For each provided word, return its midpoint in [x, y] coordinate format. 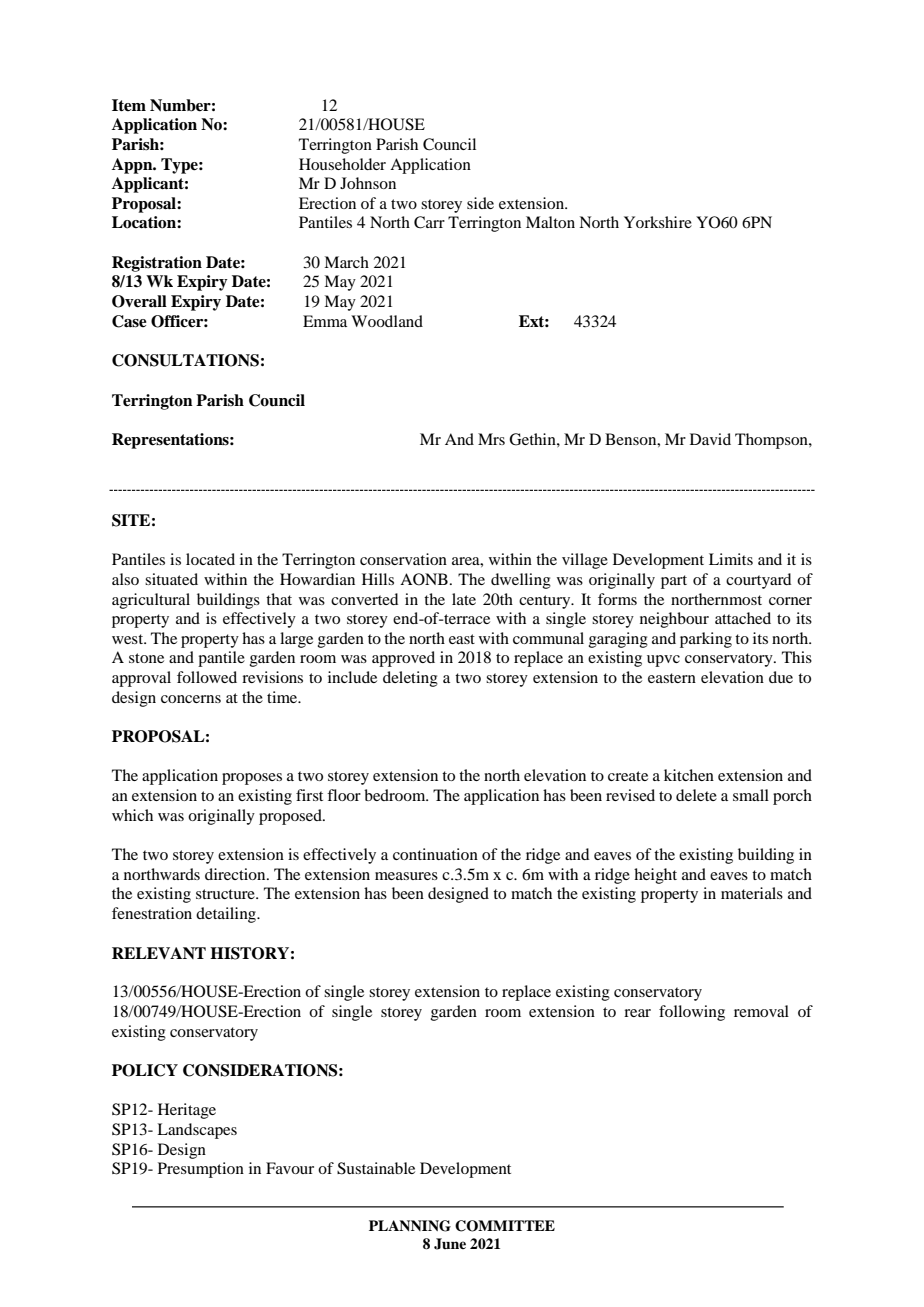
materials [752, 893]
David [710, 439]
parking [706, 640]
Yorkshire [658, 222]
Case [129, 321]
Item [129, 105]
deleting [410, 679]
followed [207, 677]
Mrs [491, 439]
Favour [290, 1168]
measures [406, 876]
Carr [429, 222]
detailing [227, 915]
